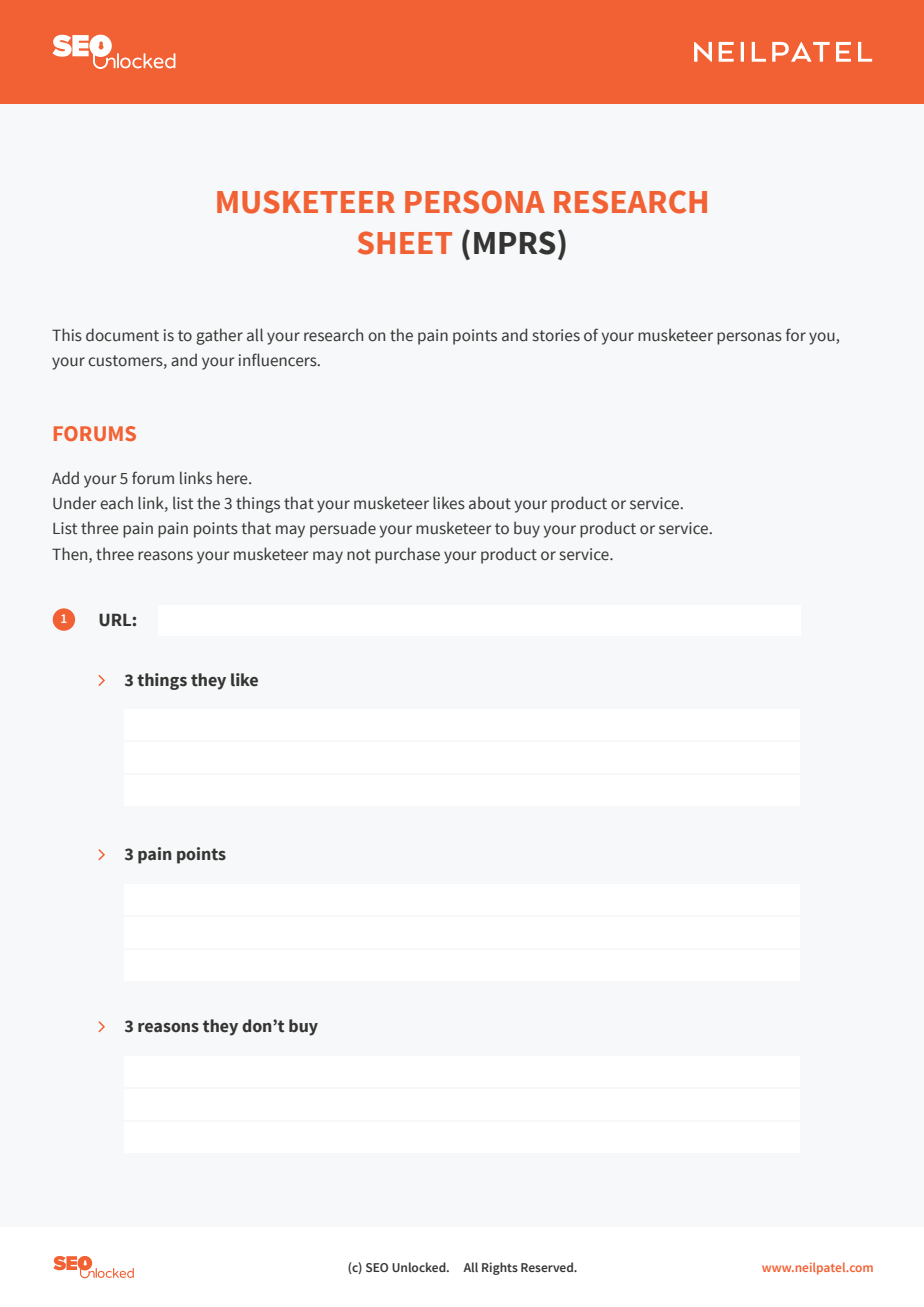 This image has width=924, height=1307. Describe the element at coordinates (556, 335) in the image. I see `stories` at that location.
